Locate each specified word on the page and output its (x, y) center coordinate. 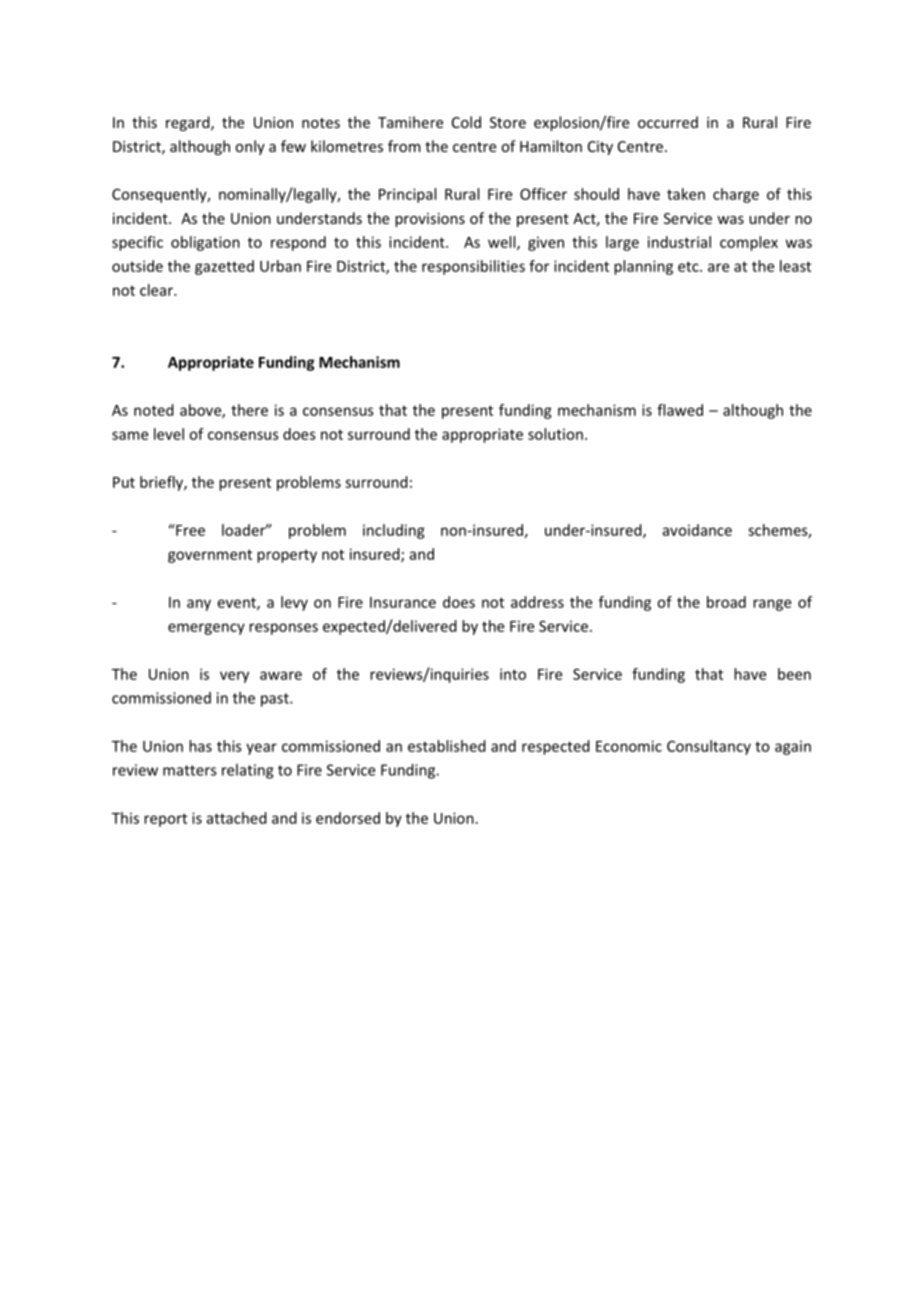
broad (726, 602)
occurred (668, 122)
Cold (466, 122)
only (250, 147)
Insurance (403, 602)
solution (555, 434)
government (210, 556)
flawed (680, 410)
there (249, 410)
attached (237, 818)
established (447, 746)
